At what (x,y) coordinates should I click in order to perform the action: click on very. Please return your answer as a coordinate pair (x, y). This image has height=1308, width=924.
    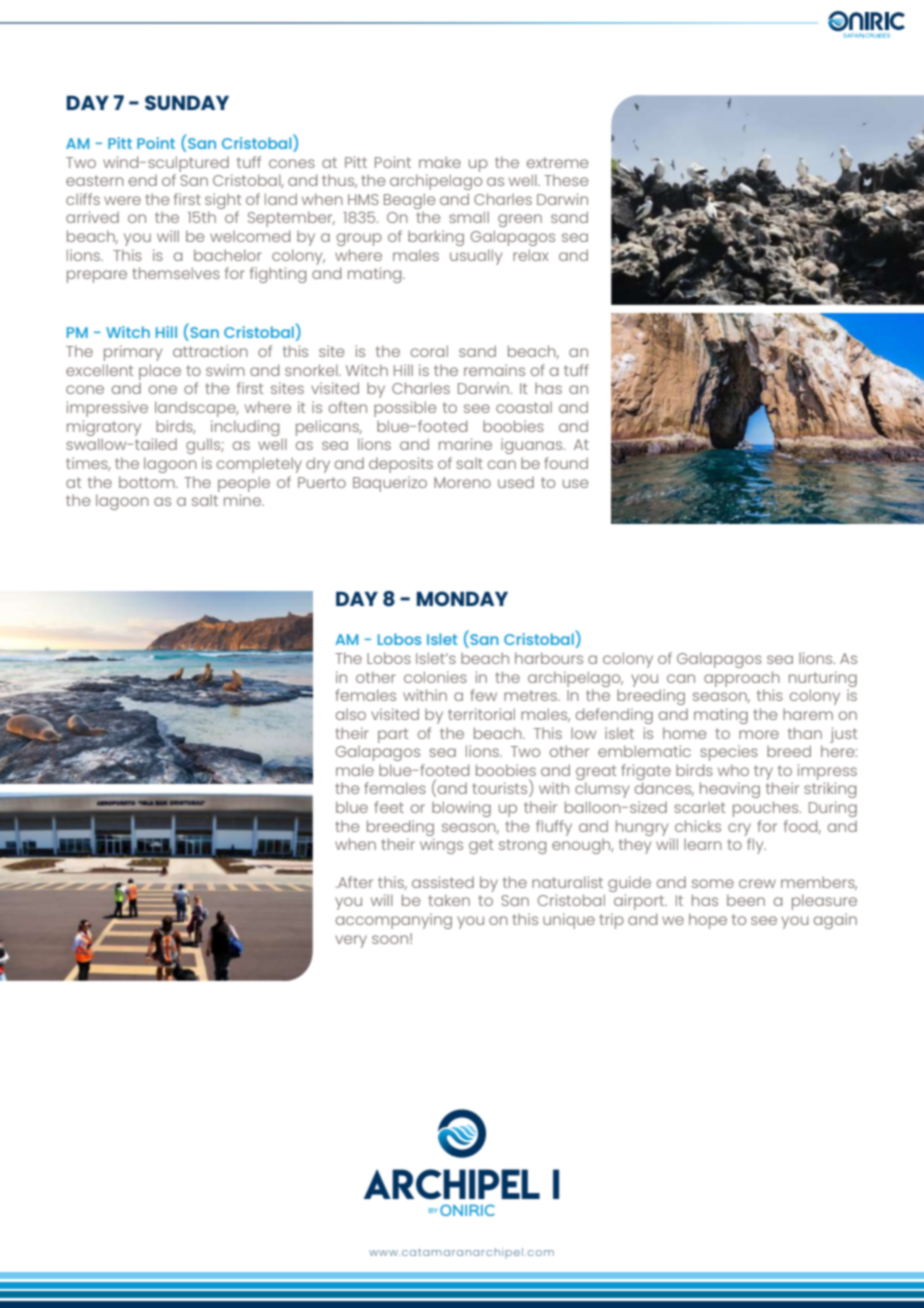
    Looking at the image, I should click on (351, 941).
